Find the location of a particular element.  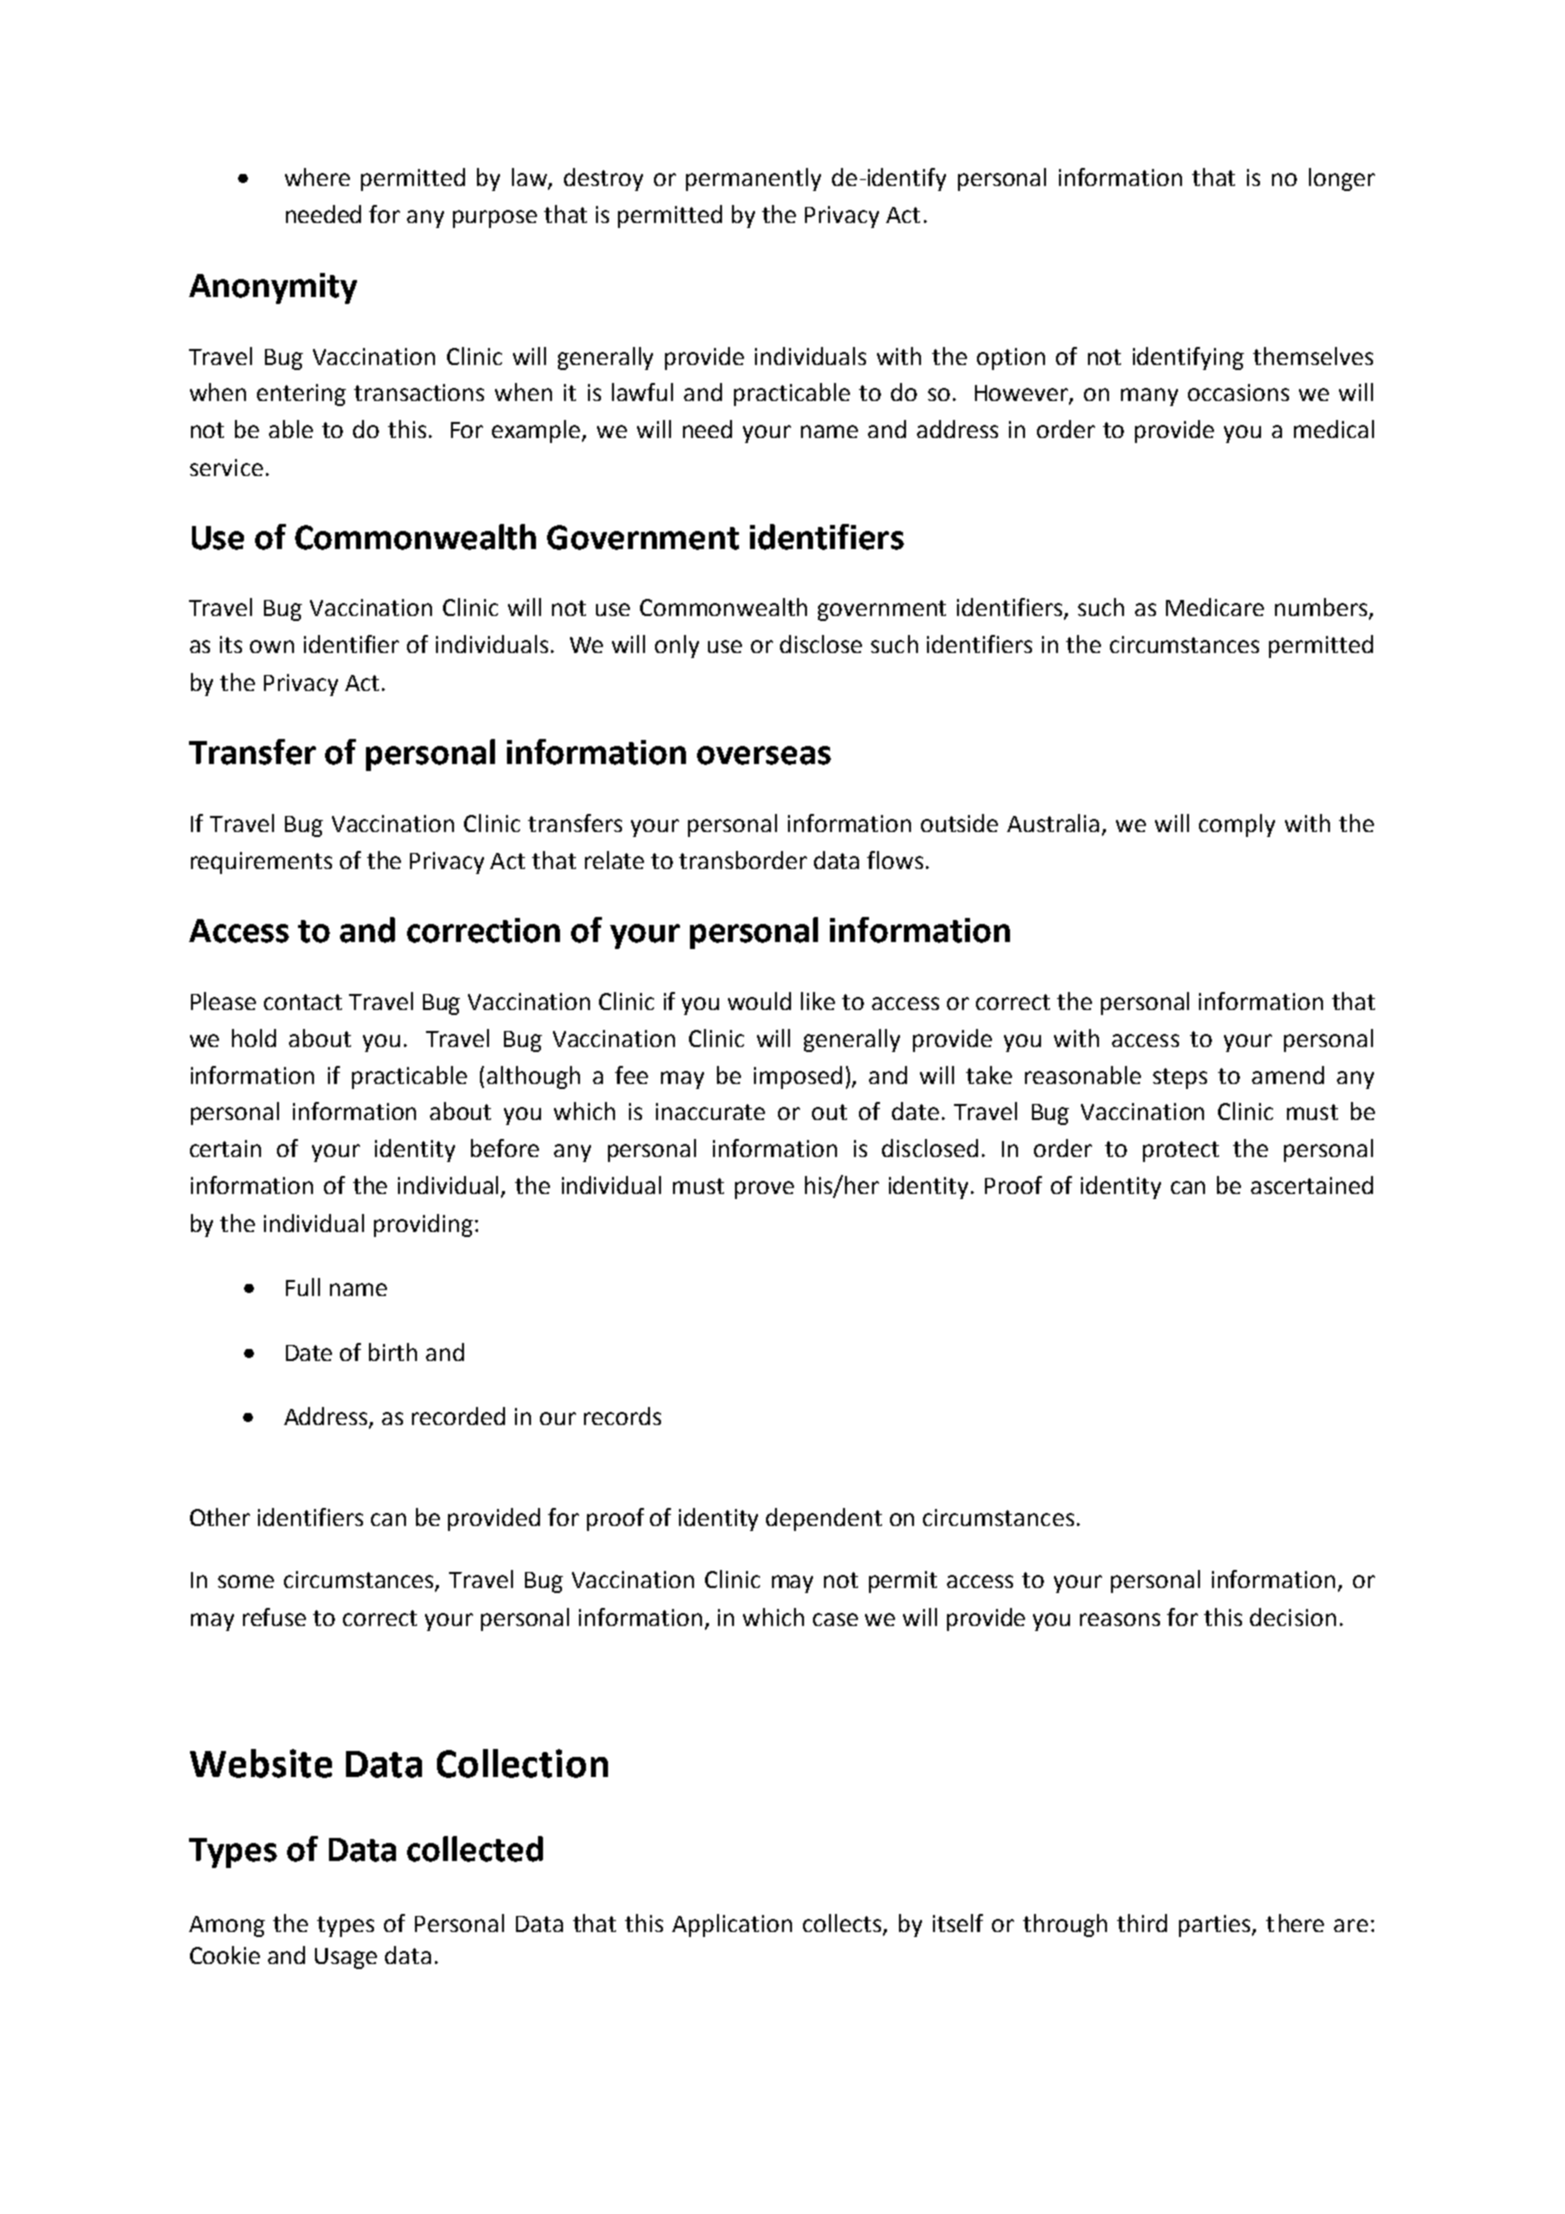

imposed is located at coordinates (798, 1077).
